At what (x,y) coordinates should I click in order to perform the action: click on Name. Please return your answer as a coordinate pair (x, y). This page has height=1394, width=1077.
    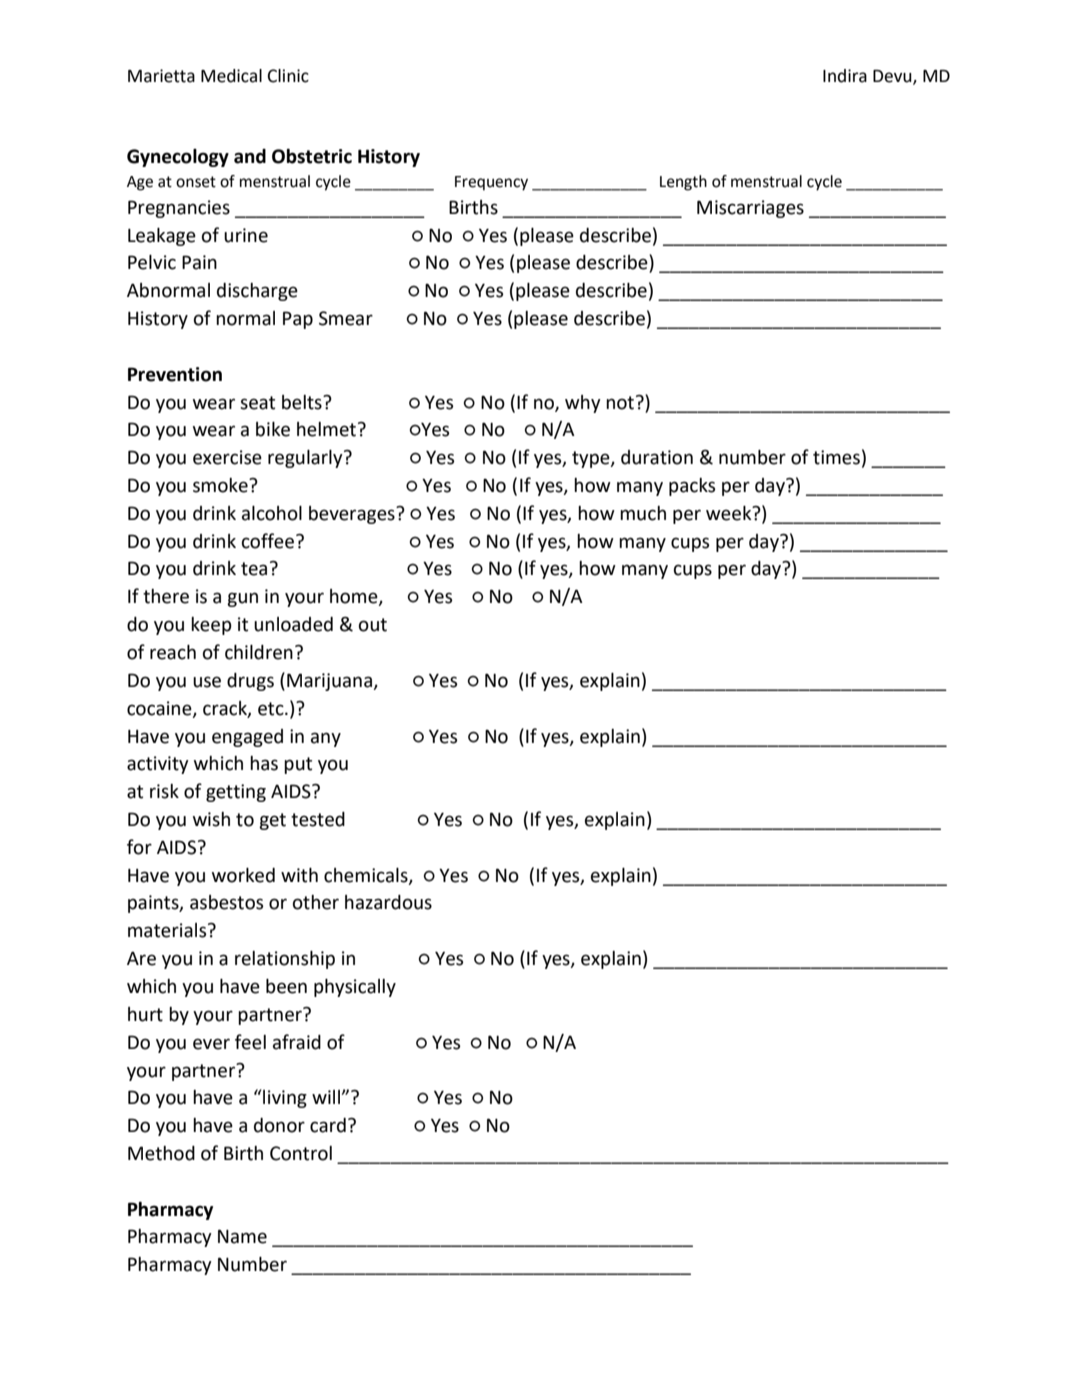
    Looking at the image, I should click on (242, 1236).
